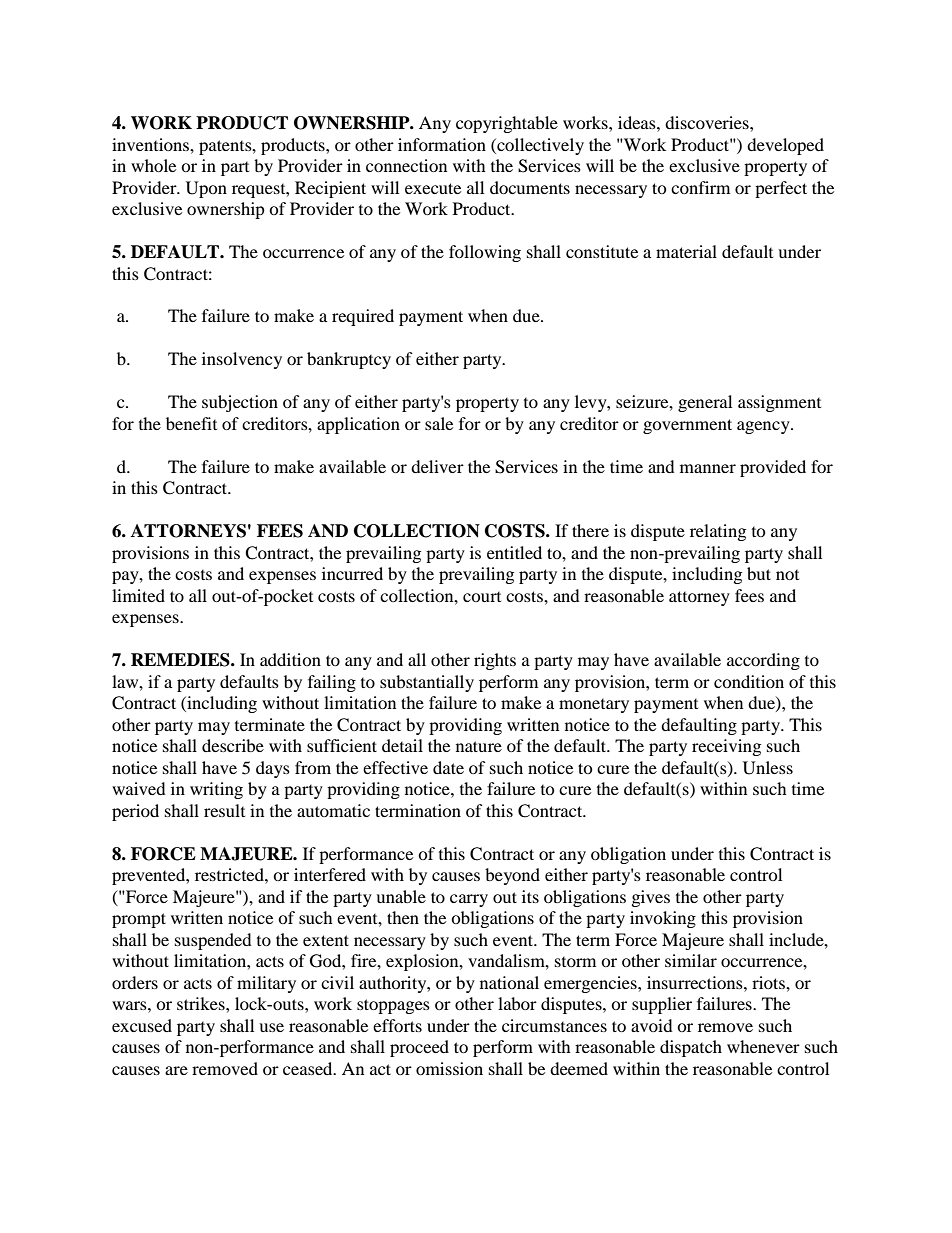  Describe the element at coordinates (206, 189) in the screenshot. I see `Upon` at that location.
